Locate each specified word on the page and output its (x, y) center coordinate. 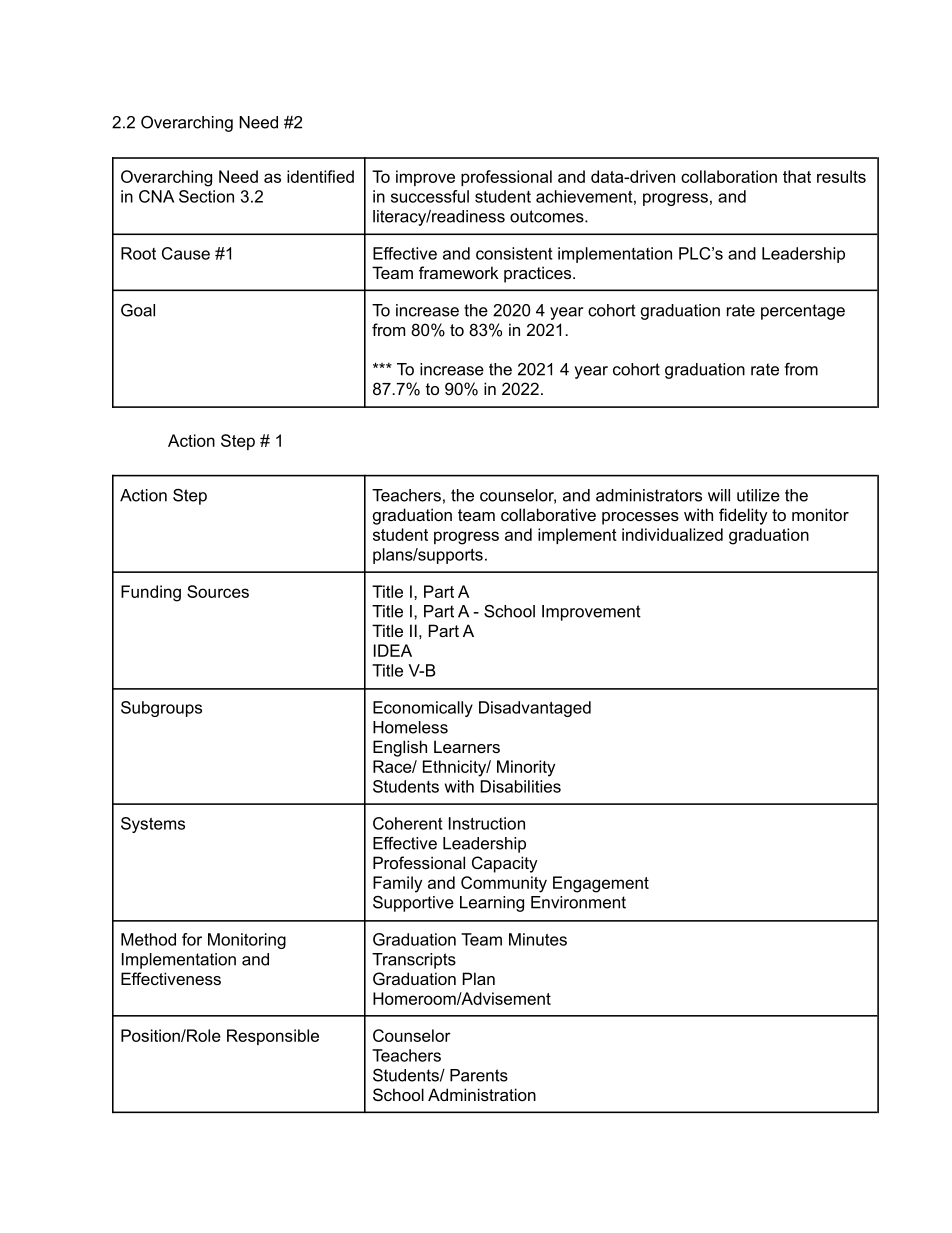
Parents (479, 1075)
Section (206, 196)
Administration (482, 1094)
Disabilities (521, 786)
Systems (153, 825)
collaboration (729, 176)
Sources (218, 591)
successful (430, 196)
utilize (758, 495)
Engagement (601, 884)
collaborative (548, 514)
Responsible (273, 1037)
